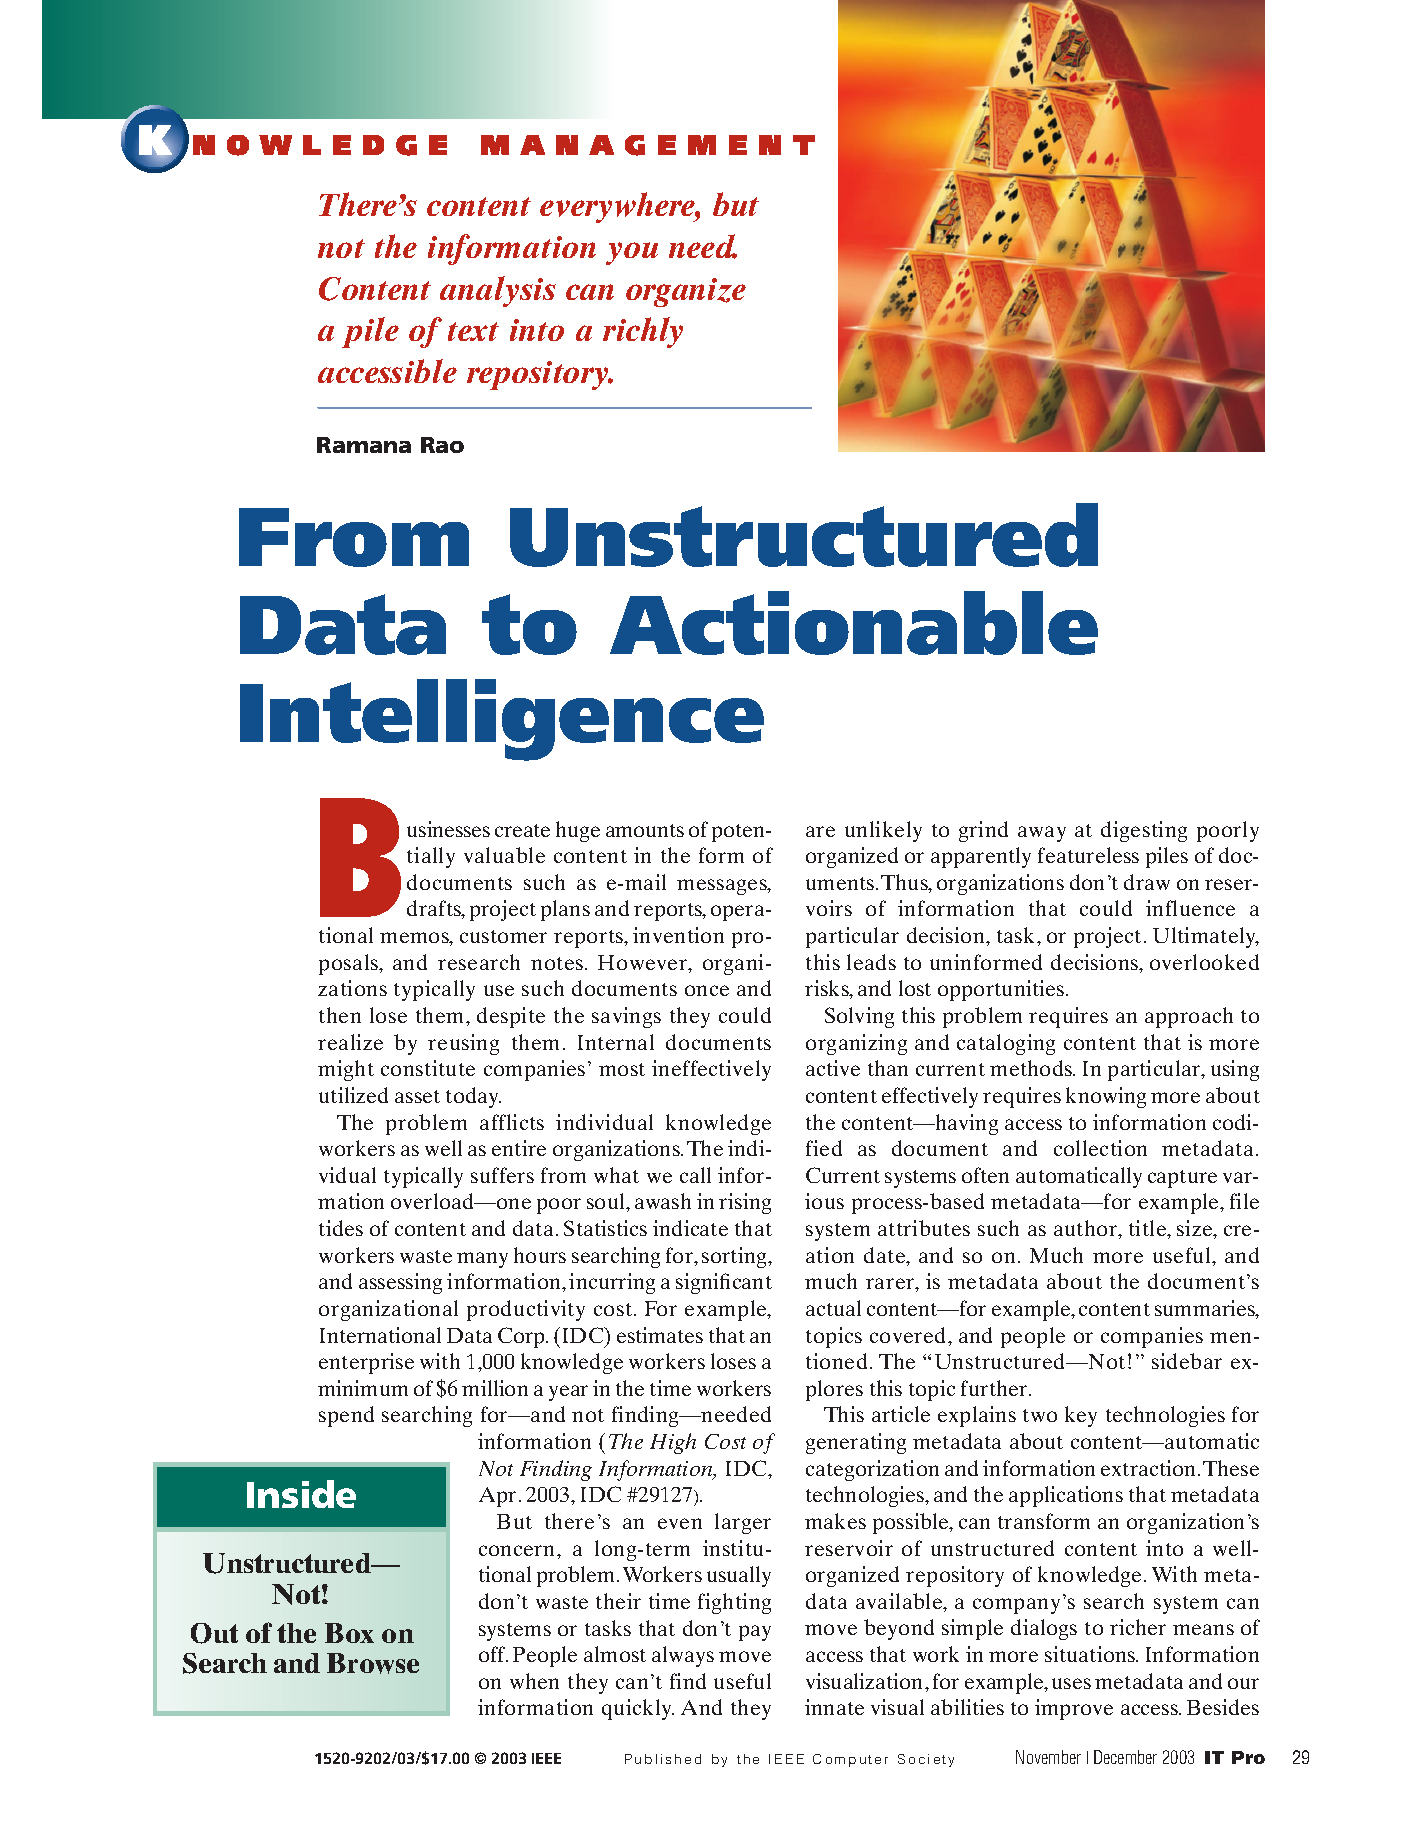 This page has width=1417, height=1834. Describe the element at coordinates (373, 1663) in the page. I see `Browse` at that location.
